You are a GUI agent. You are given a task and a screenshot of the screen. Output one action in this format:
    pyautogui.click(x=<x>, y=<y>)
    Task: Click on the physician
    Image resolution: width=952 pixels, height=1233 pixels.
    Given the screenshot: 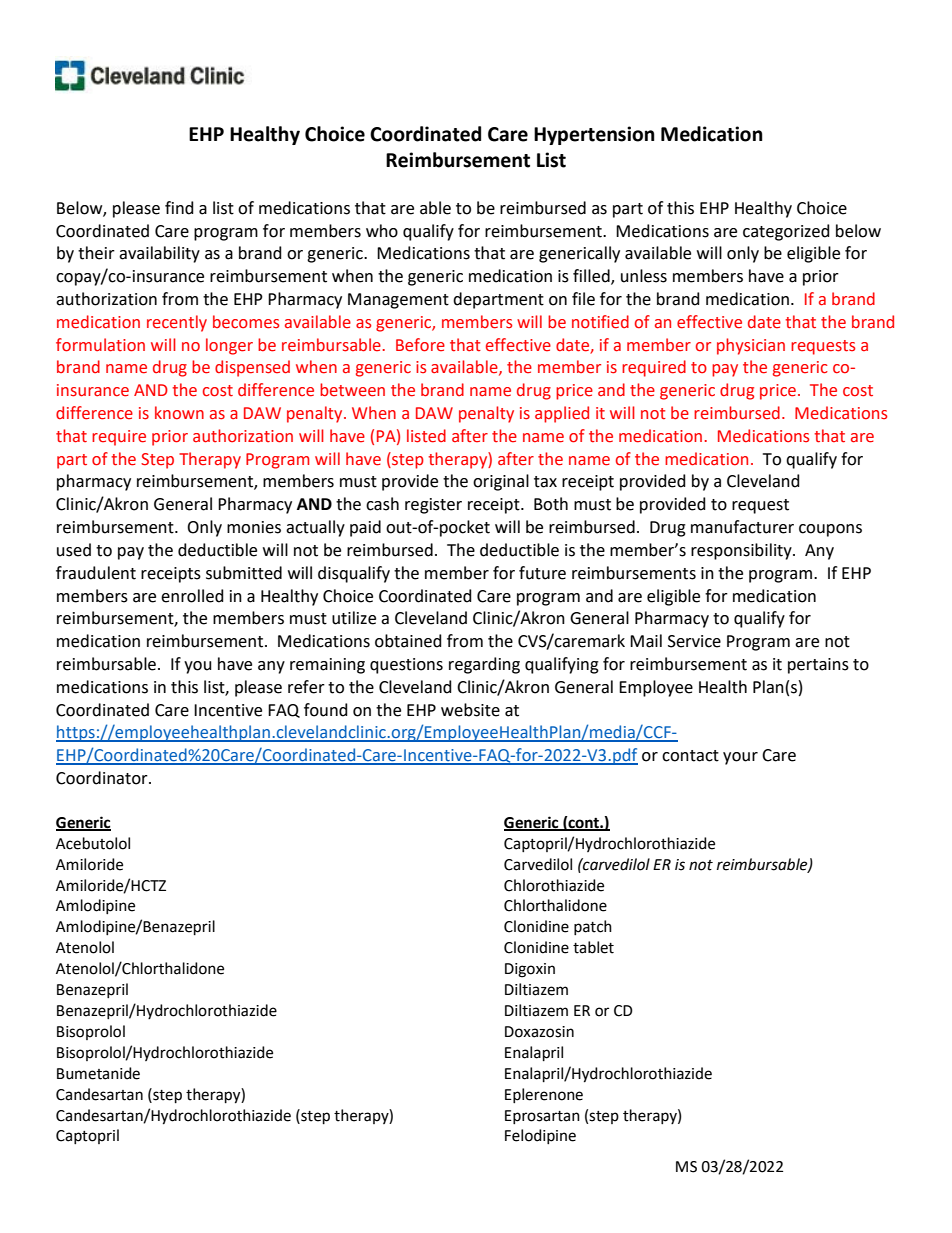 What is the action you would take?
    pyautogui.click(x=751, y=346)
